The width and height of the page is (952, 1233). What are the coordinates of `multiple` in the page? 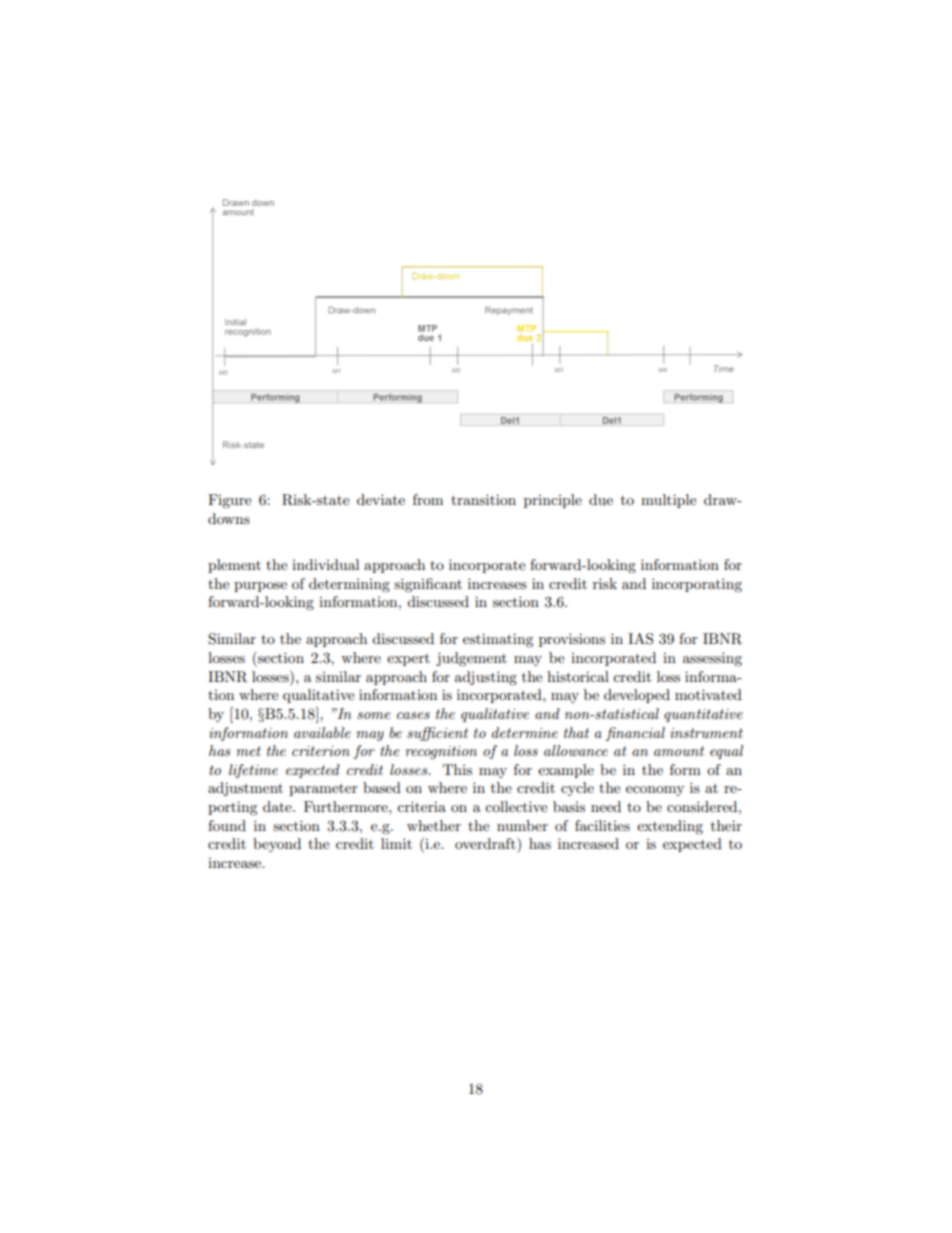 It's located at (668, 501).
